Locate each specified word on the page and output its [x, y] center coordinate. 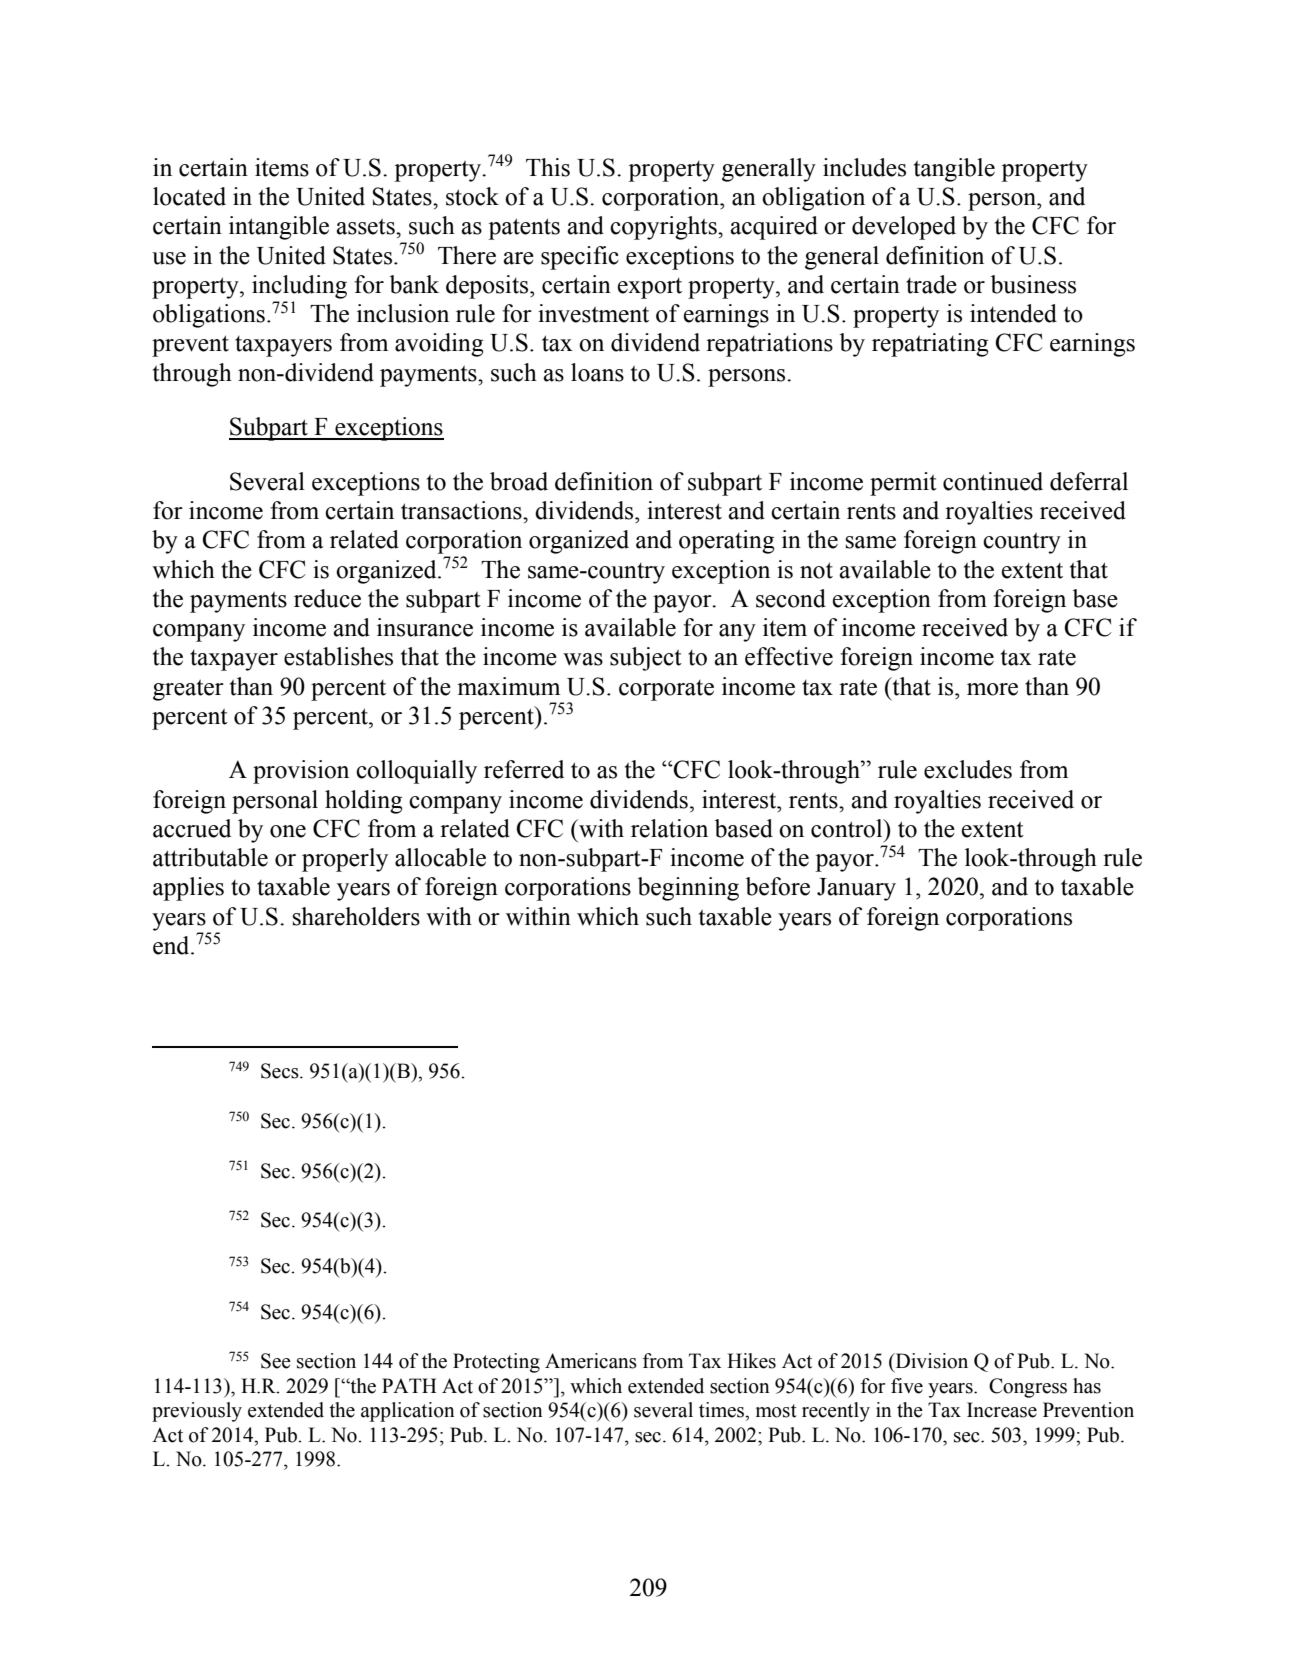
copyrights [664, 228]
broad [519, 481]
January [856, 889]
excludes [968, 769]
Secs [281, 1071]
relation [669, 828]
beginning [688, 889]
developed [904, 228]
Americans [591, 1361]
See [276, 1361]
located [189, 196]
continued [993, 481]
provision [301, 772]
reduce [327, 598]
